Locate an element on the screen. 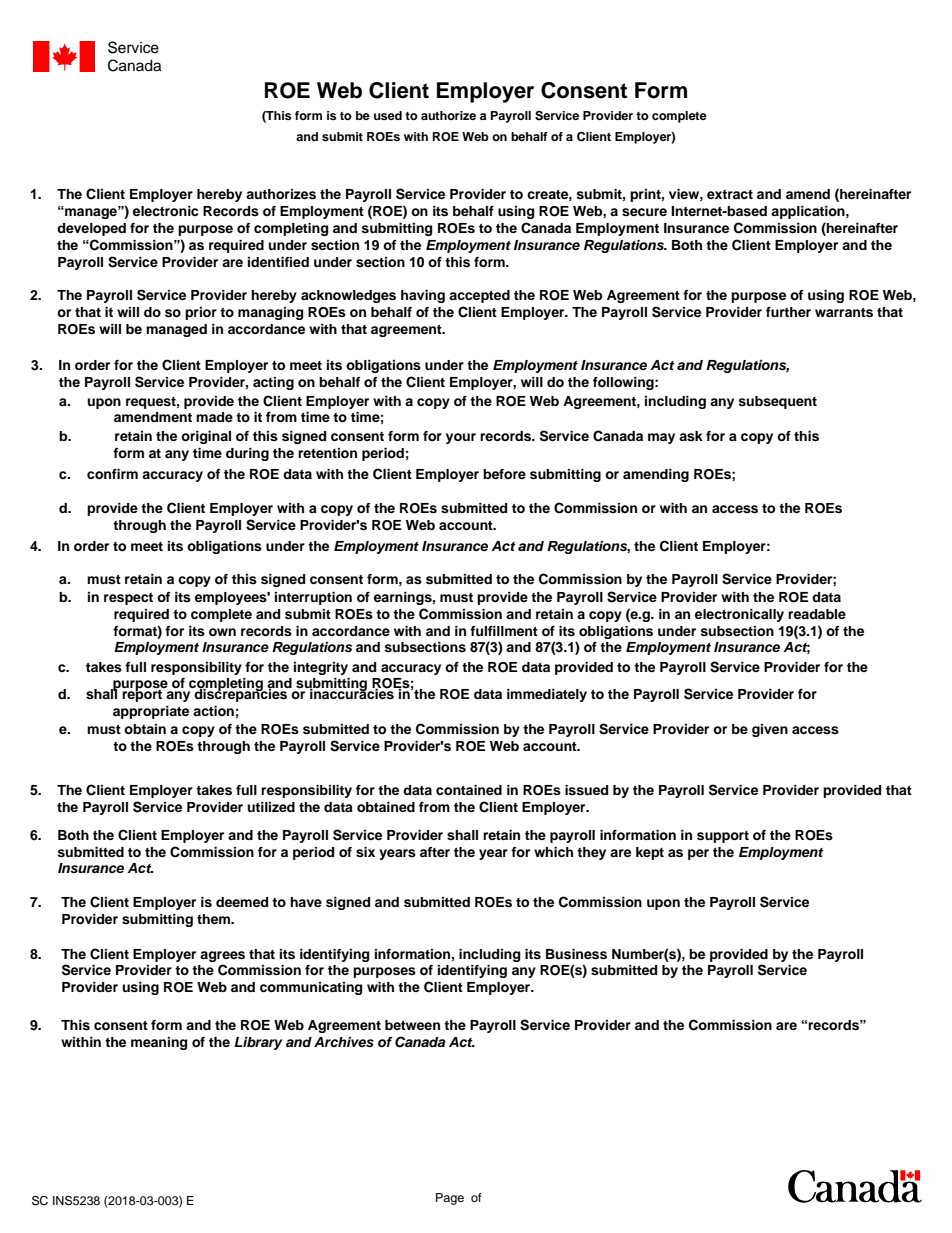  readable is located at coordinates (817, 614).
